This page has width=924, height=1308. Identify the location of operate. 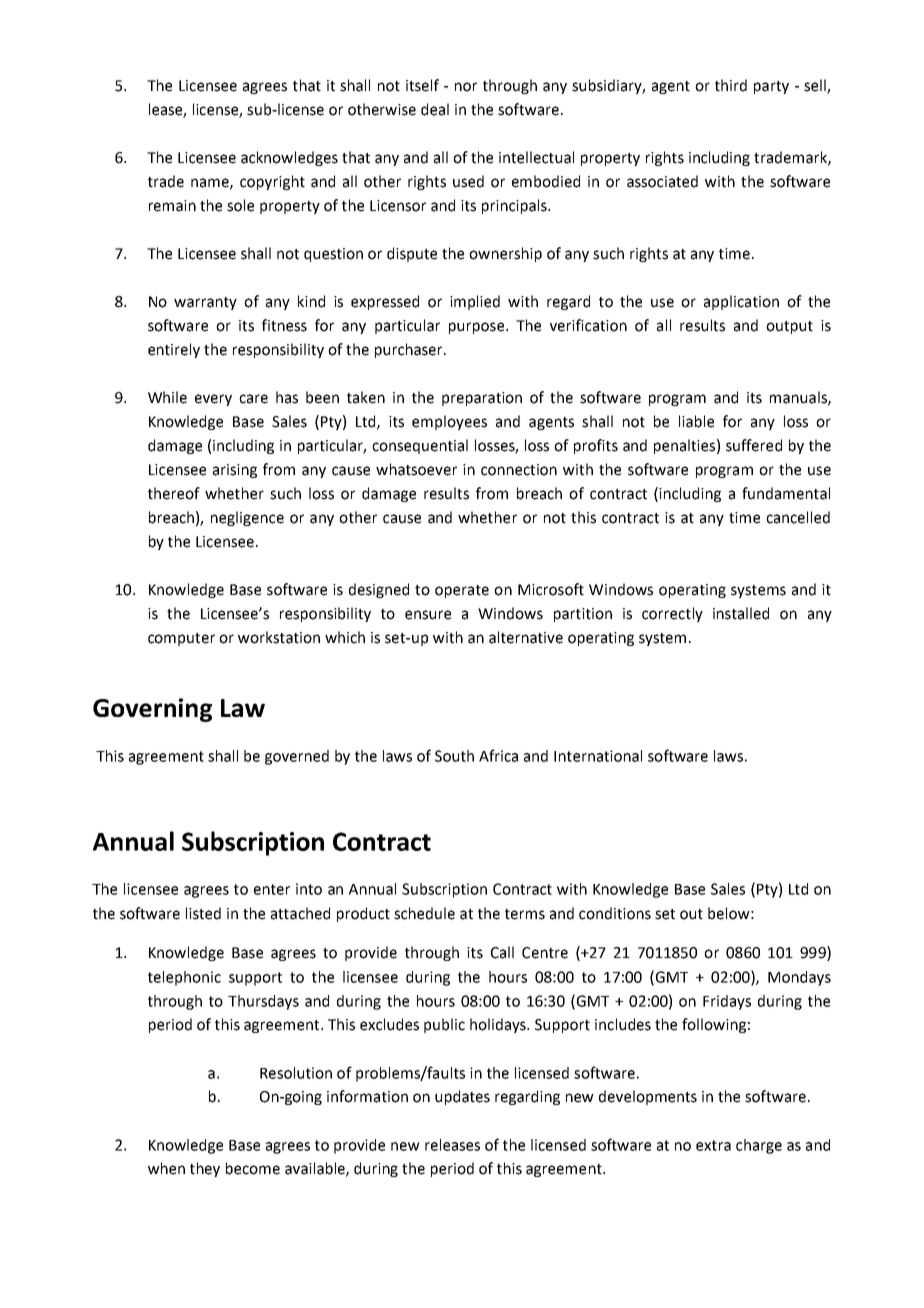
(462, 591).
